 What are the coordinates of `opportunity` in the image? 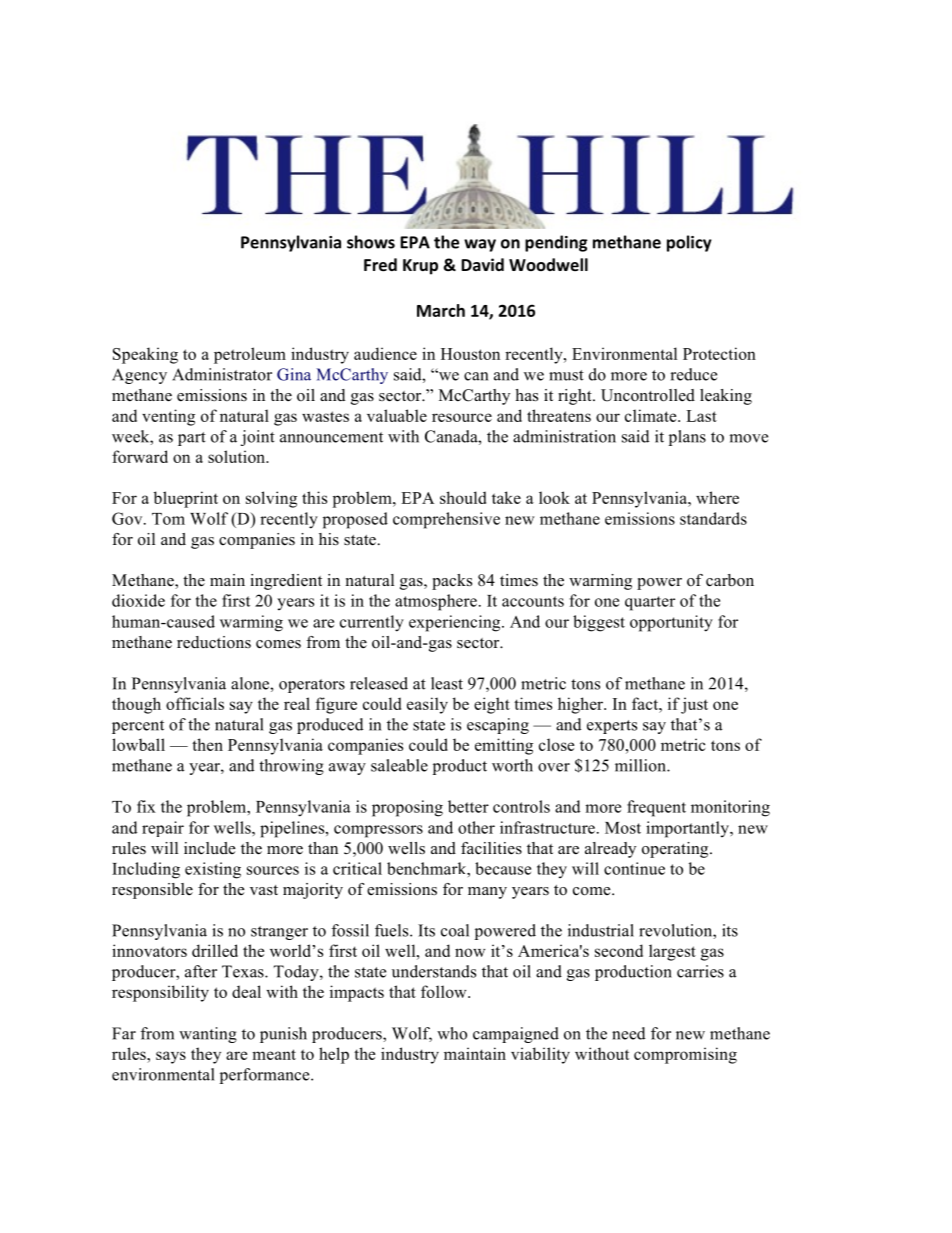 It's located at (671, 623).
